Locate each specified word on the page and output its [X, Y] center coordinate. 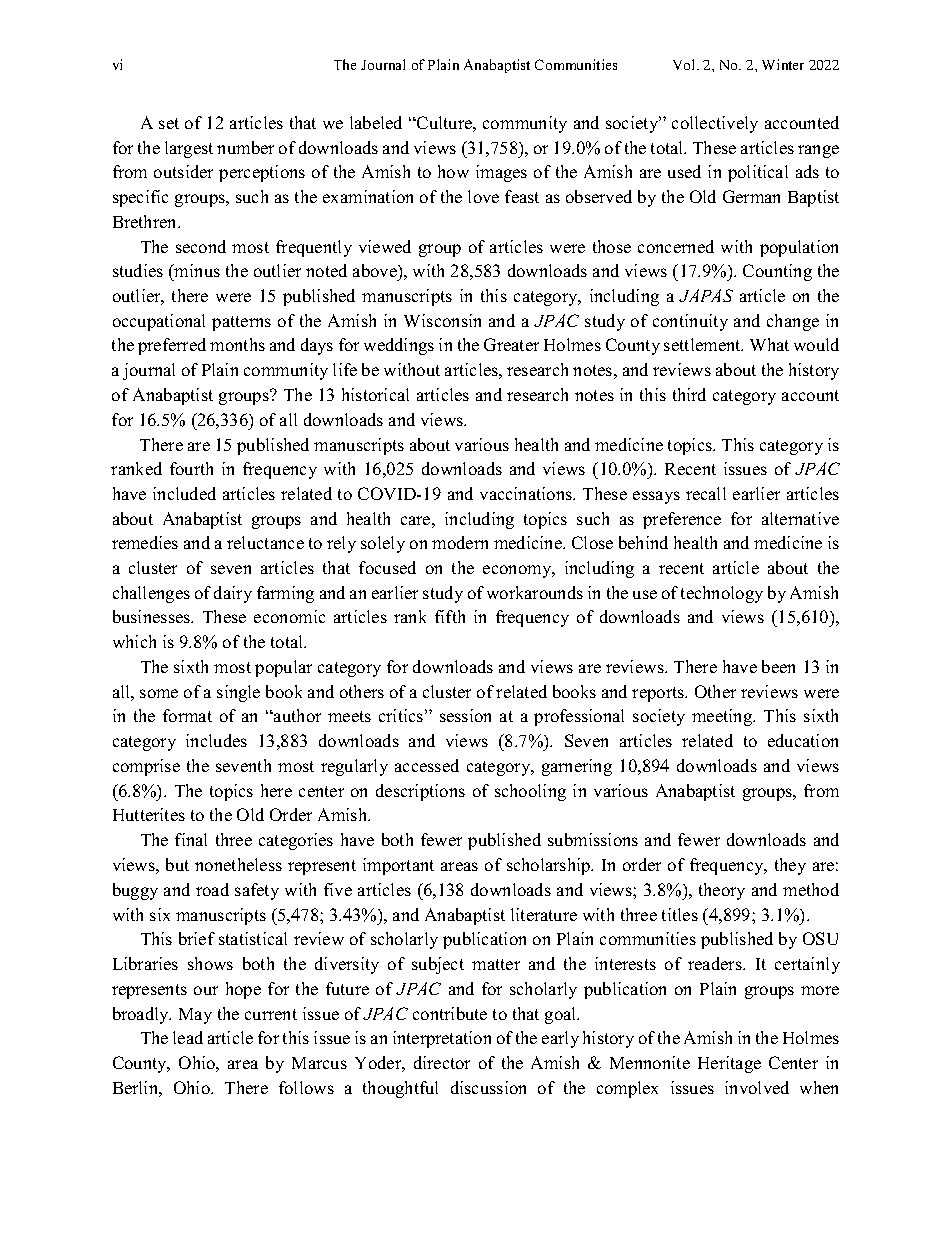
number [245, 147]
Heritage [729, 1064]
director [442, 1062]
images [501, 173]
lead [188, 1037]
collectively [715, 124]
